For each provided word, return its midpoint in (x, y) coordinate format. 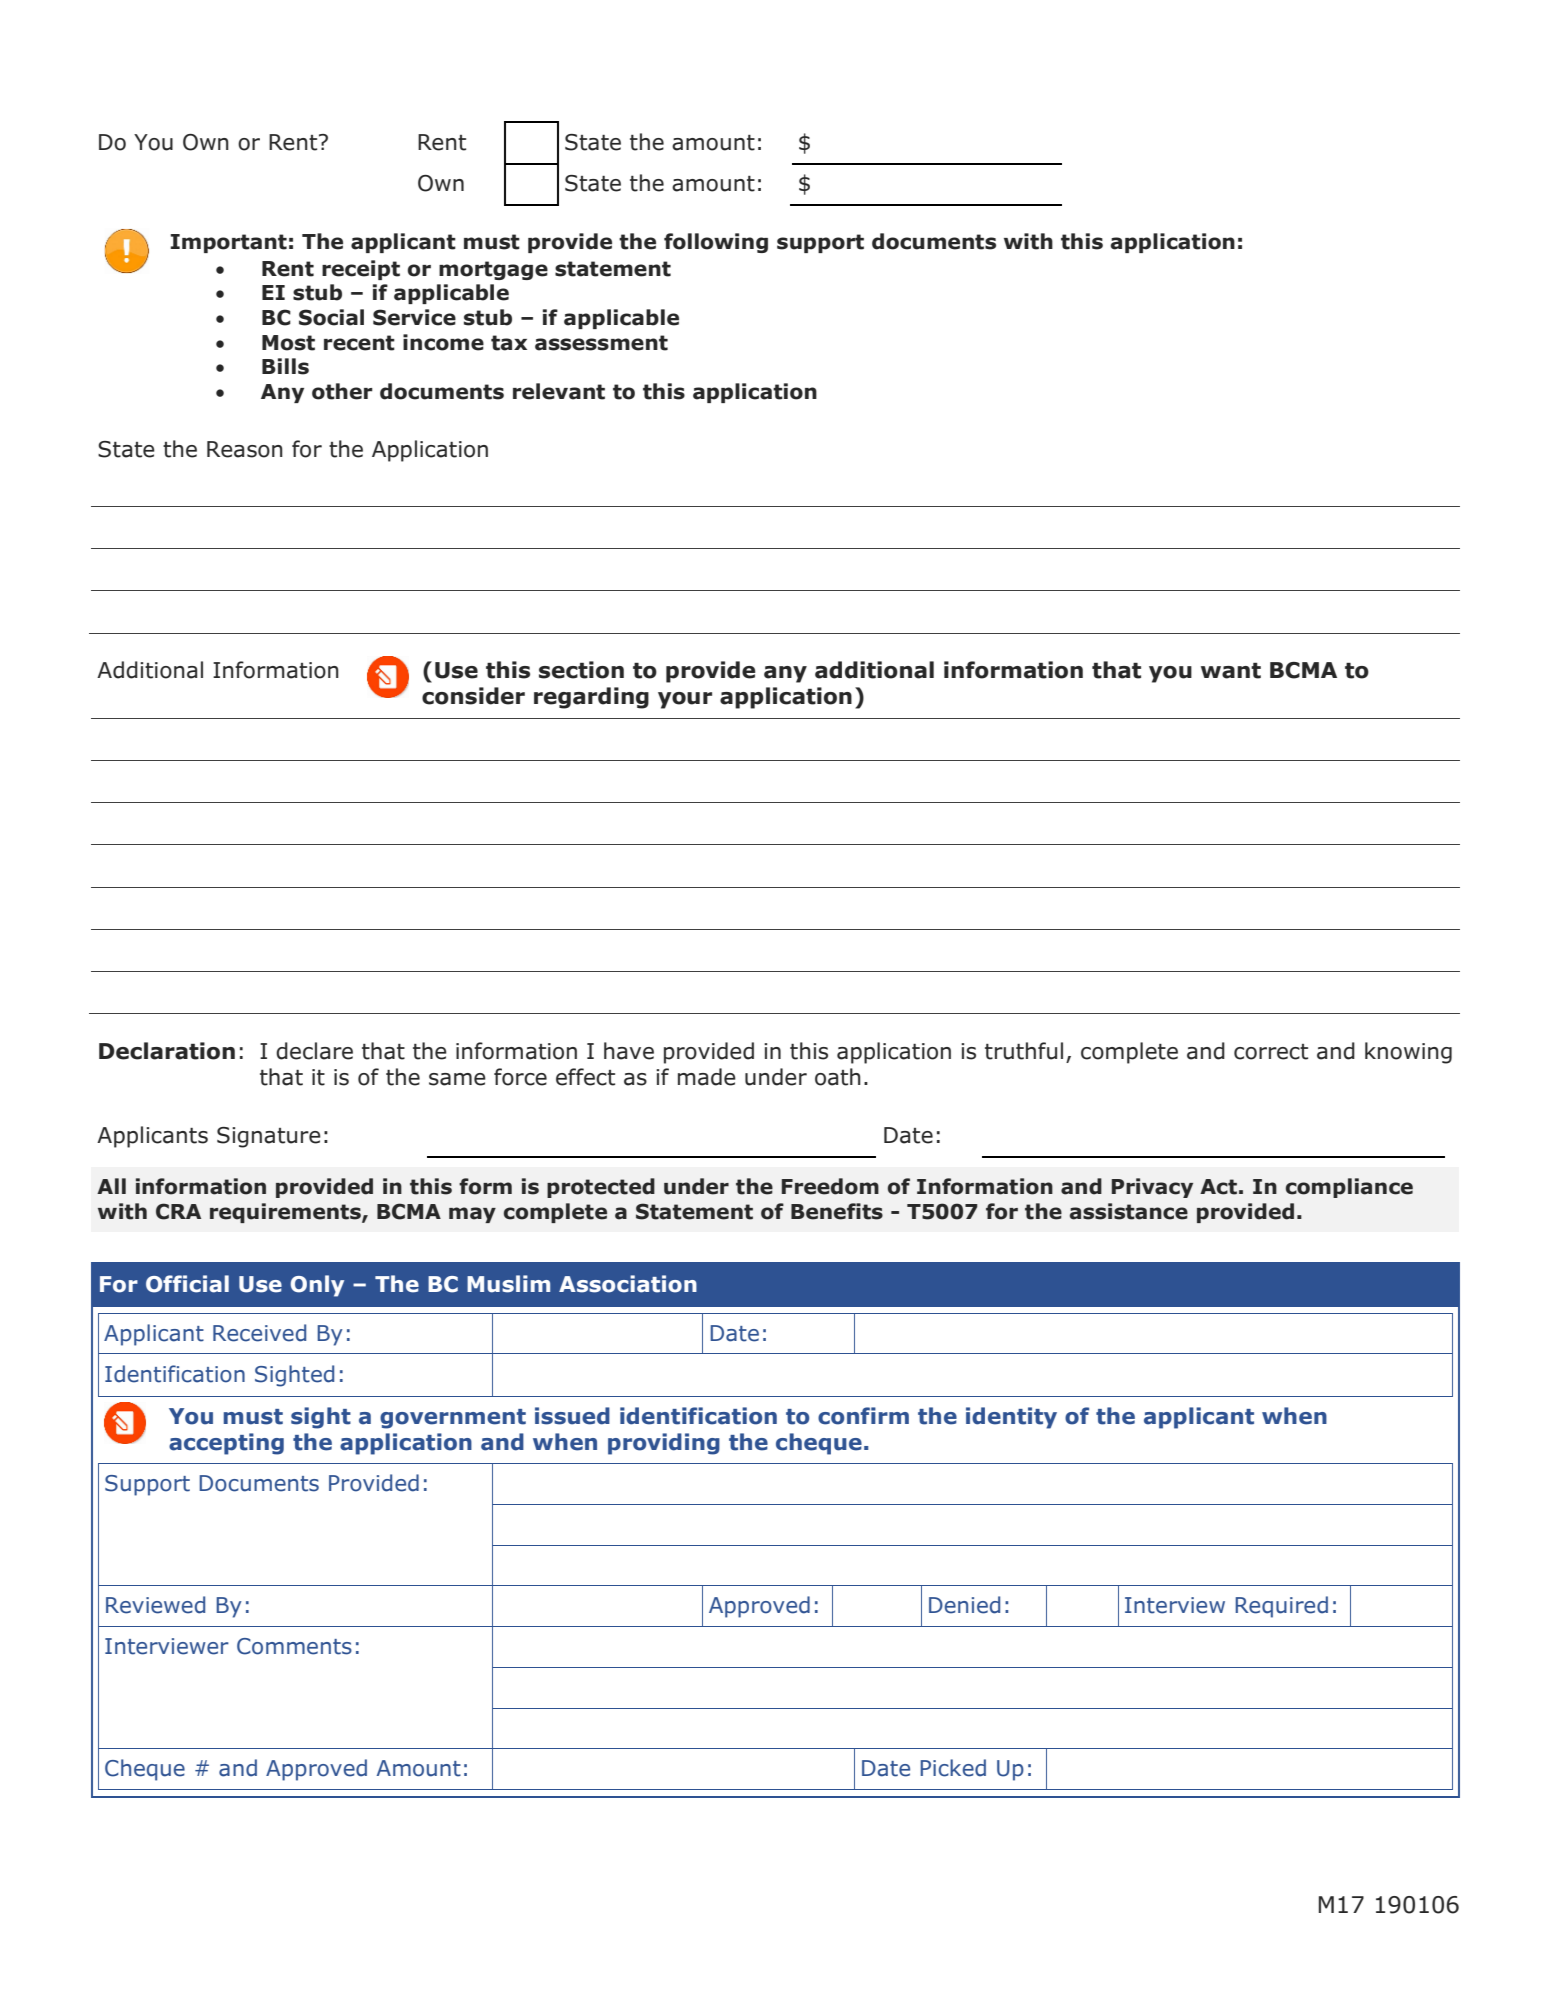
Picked (953, 1768)
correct (1271, 1052)
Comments (294, 1646)
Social (331, 317)
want (1231, 671)
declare (314, 1051)
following (716, 243)
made (707, 1077)
